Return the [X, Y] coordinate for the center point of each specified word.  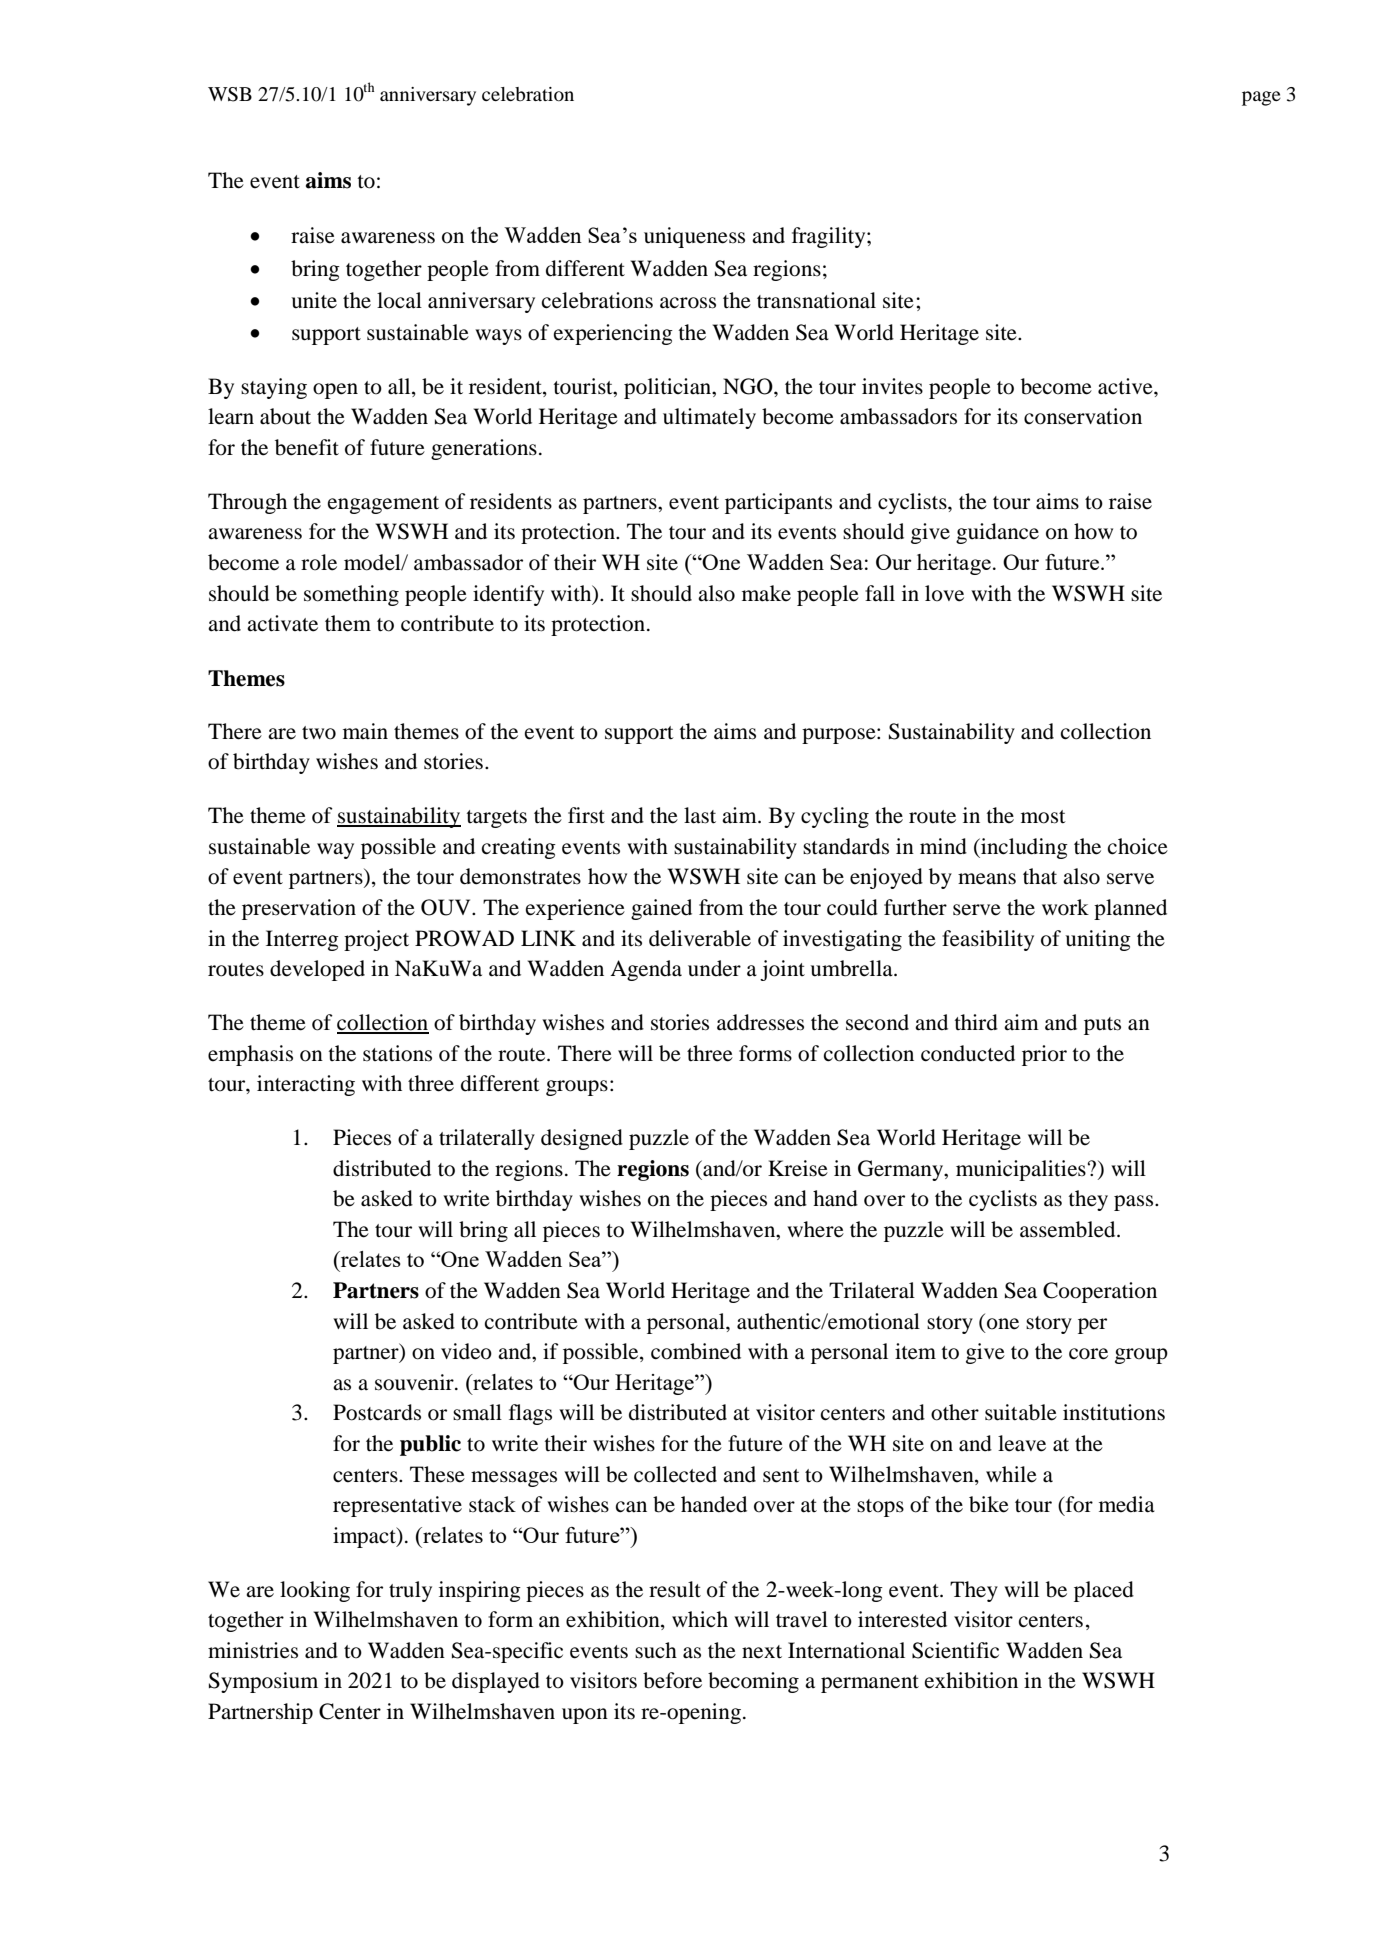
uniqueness [694, 237]
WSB [230, 94]
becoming [753, 1682]
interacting [306, 1085]
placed [1104, 1591]
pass [1135, 1203]
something [351, 595]
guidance [997, 533]
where [815, 1229]
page [1261, 98]
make [766, 593]
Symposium [263, 1682]
